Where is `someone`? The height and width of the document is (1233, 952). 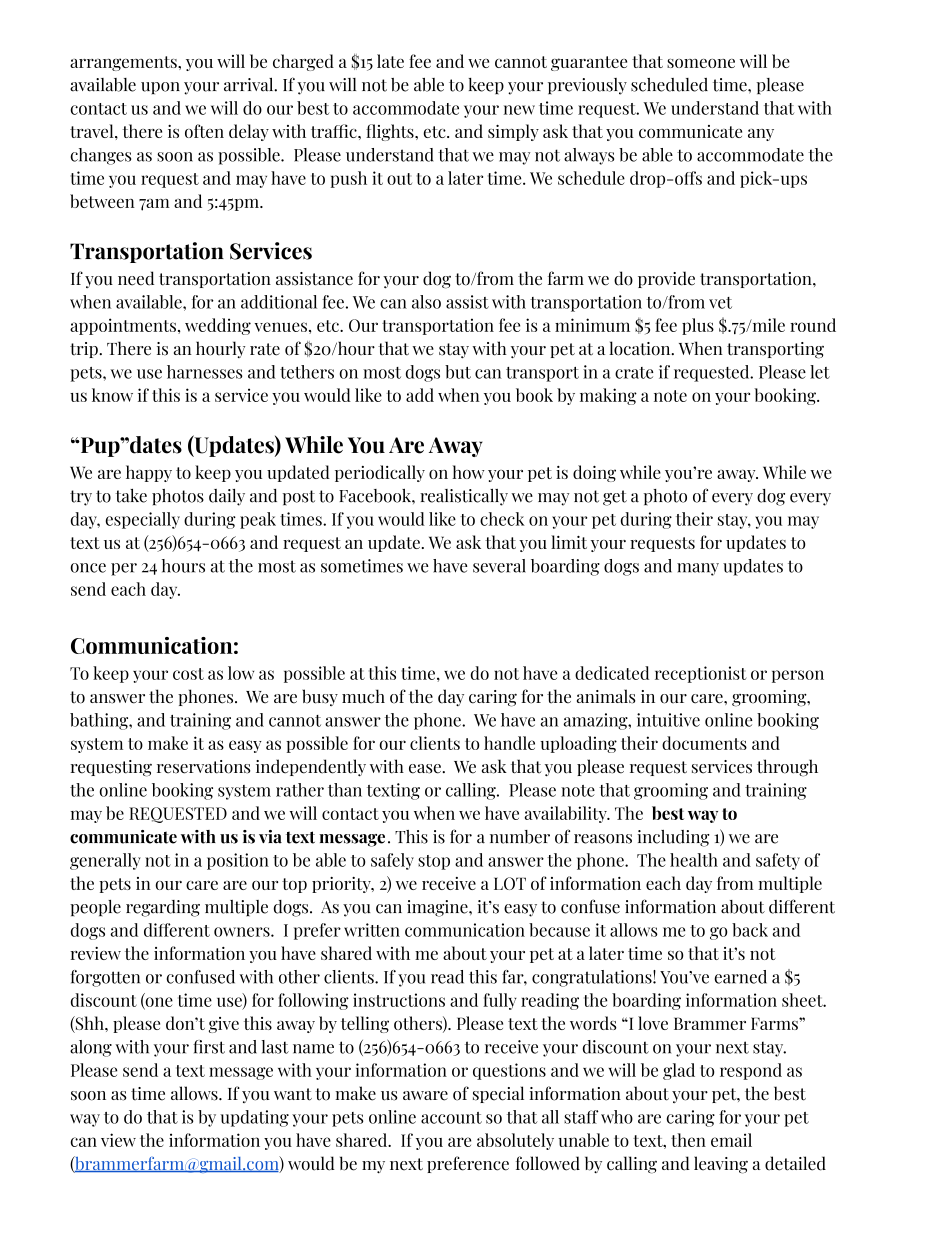 someone is located at coordinates (701, 63).
